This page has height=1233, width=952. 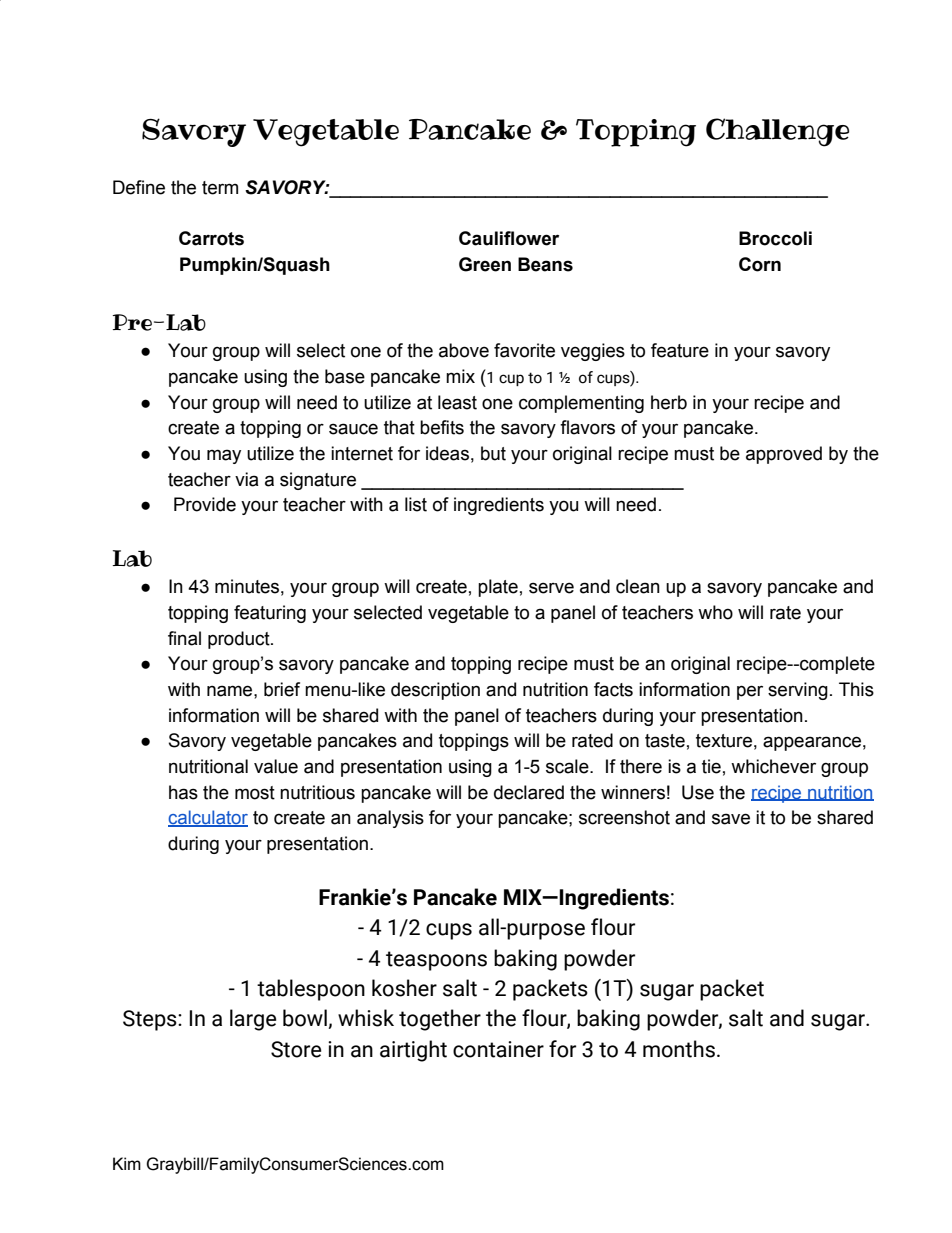 What do you see at coordinates (457, 402) in the page?
I see `least` at bounding box center [457, 402].
